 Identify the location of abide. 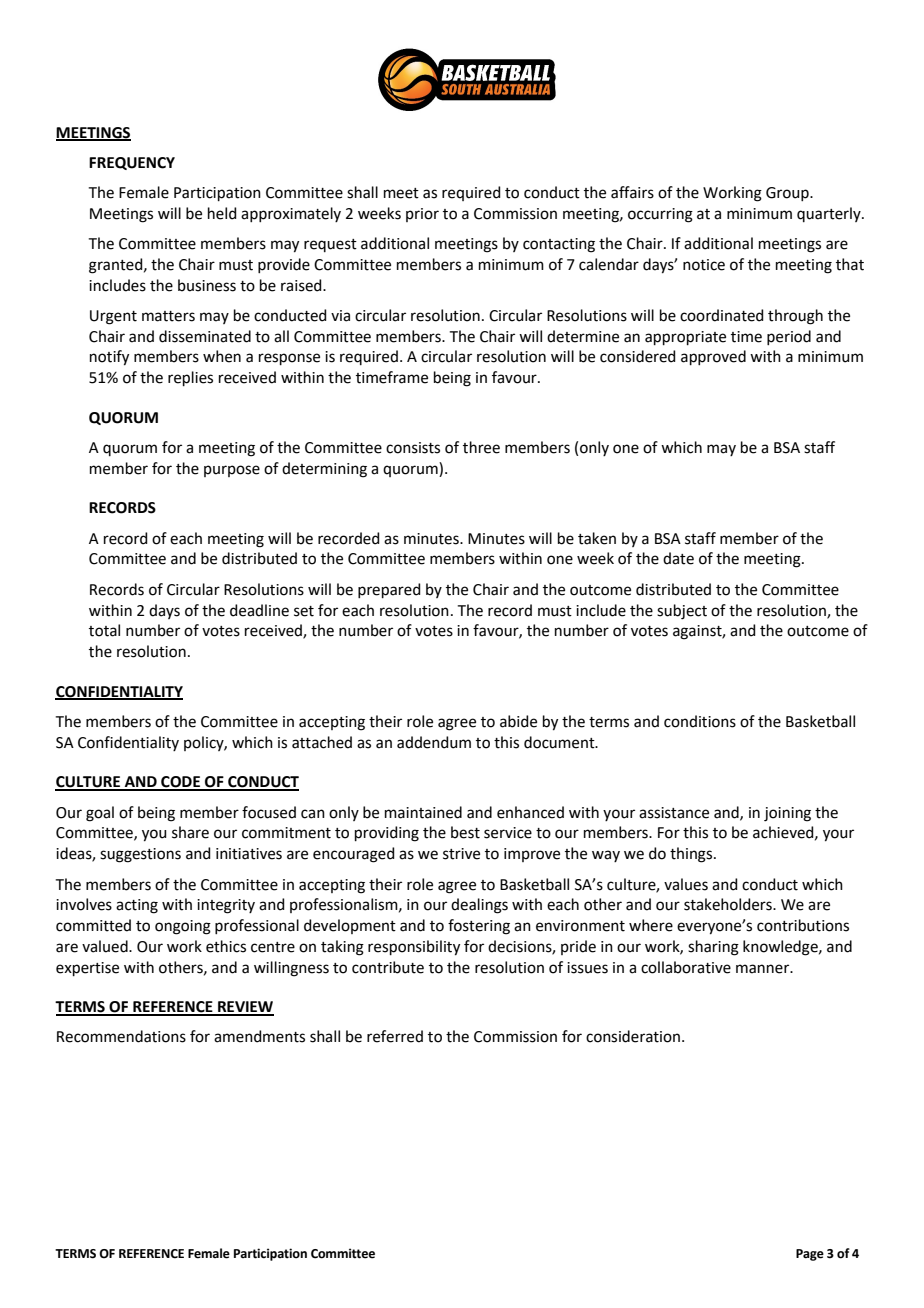
(518, 721).
